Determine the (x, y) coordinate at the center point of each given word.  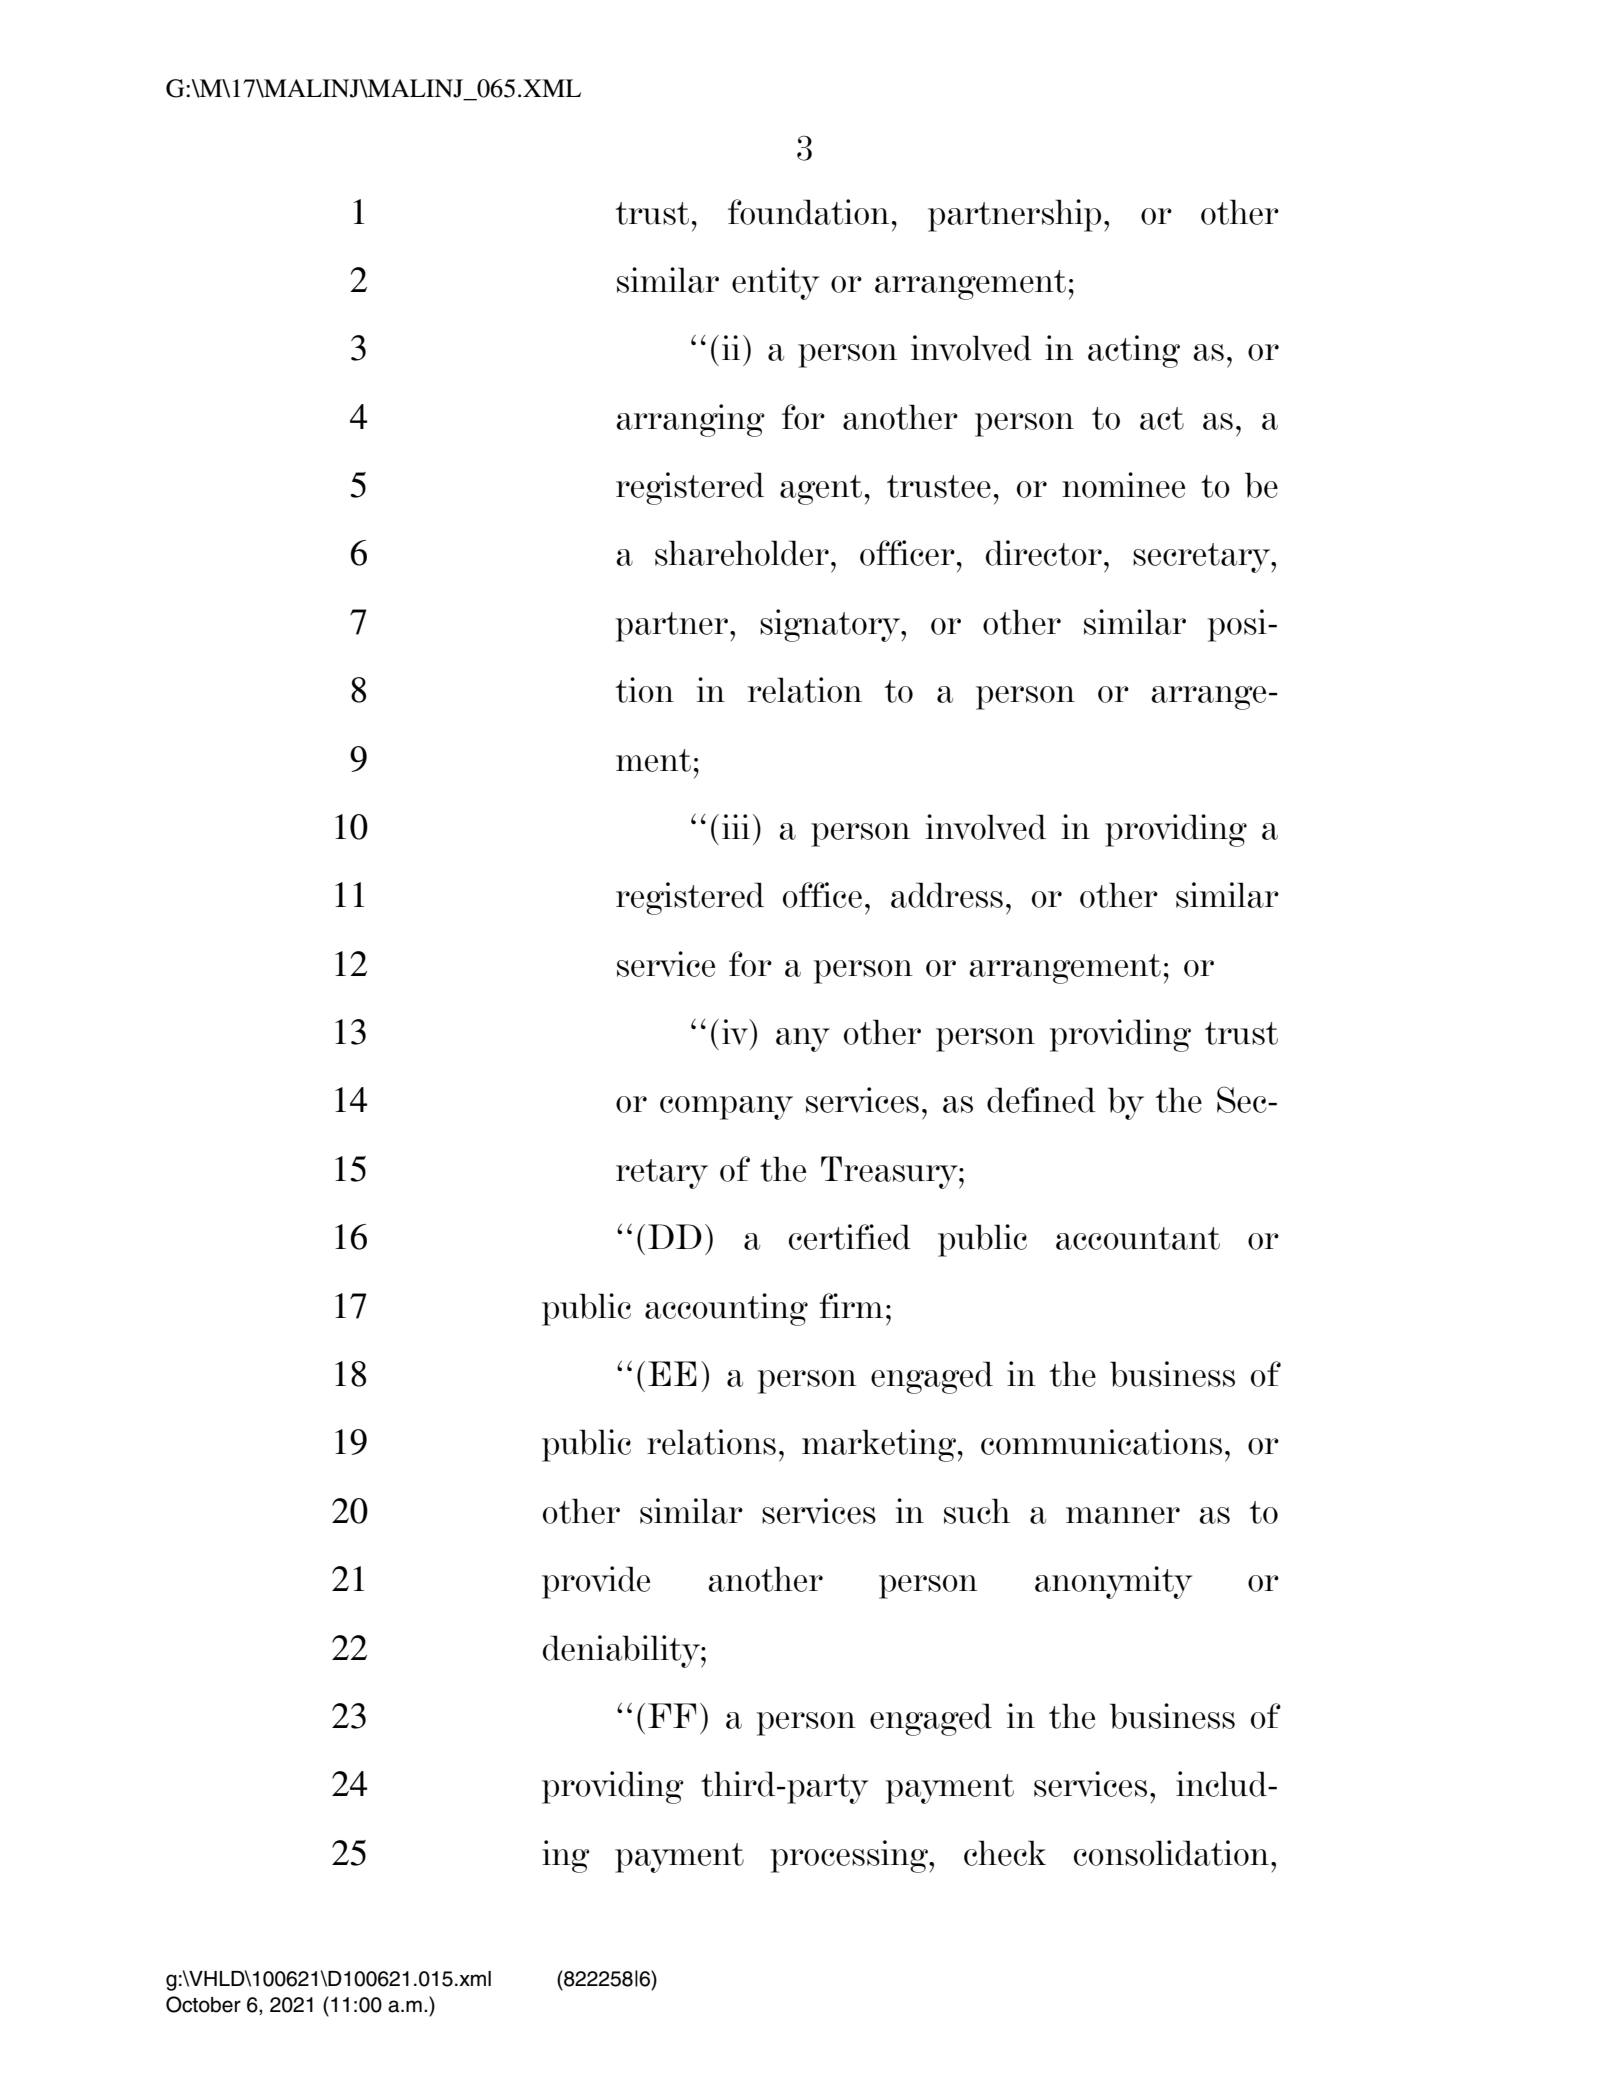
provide (596, 1582)
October (203, 2004)
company (726, 1108)
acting (1134, 351)
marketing (880, 1445)
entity (775, 283)
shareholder (742, 553)
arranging (690, 420)
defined (1041, 1100)
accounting (726, 1309)
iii (736, 826)
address (947, 895)
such (977, 1511)
